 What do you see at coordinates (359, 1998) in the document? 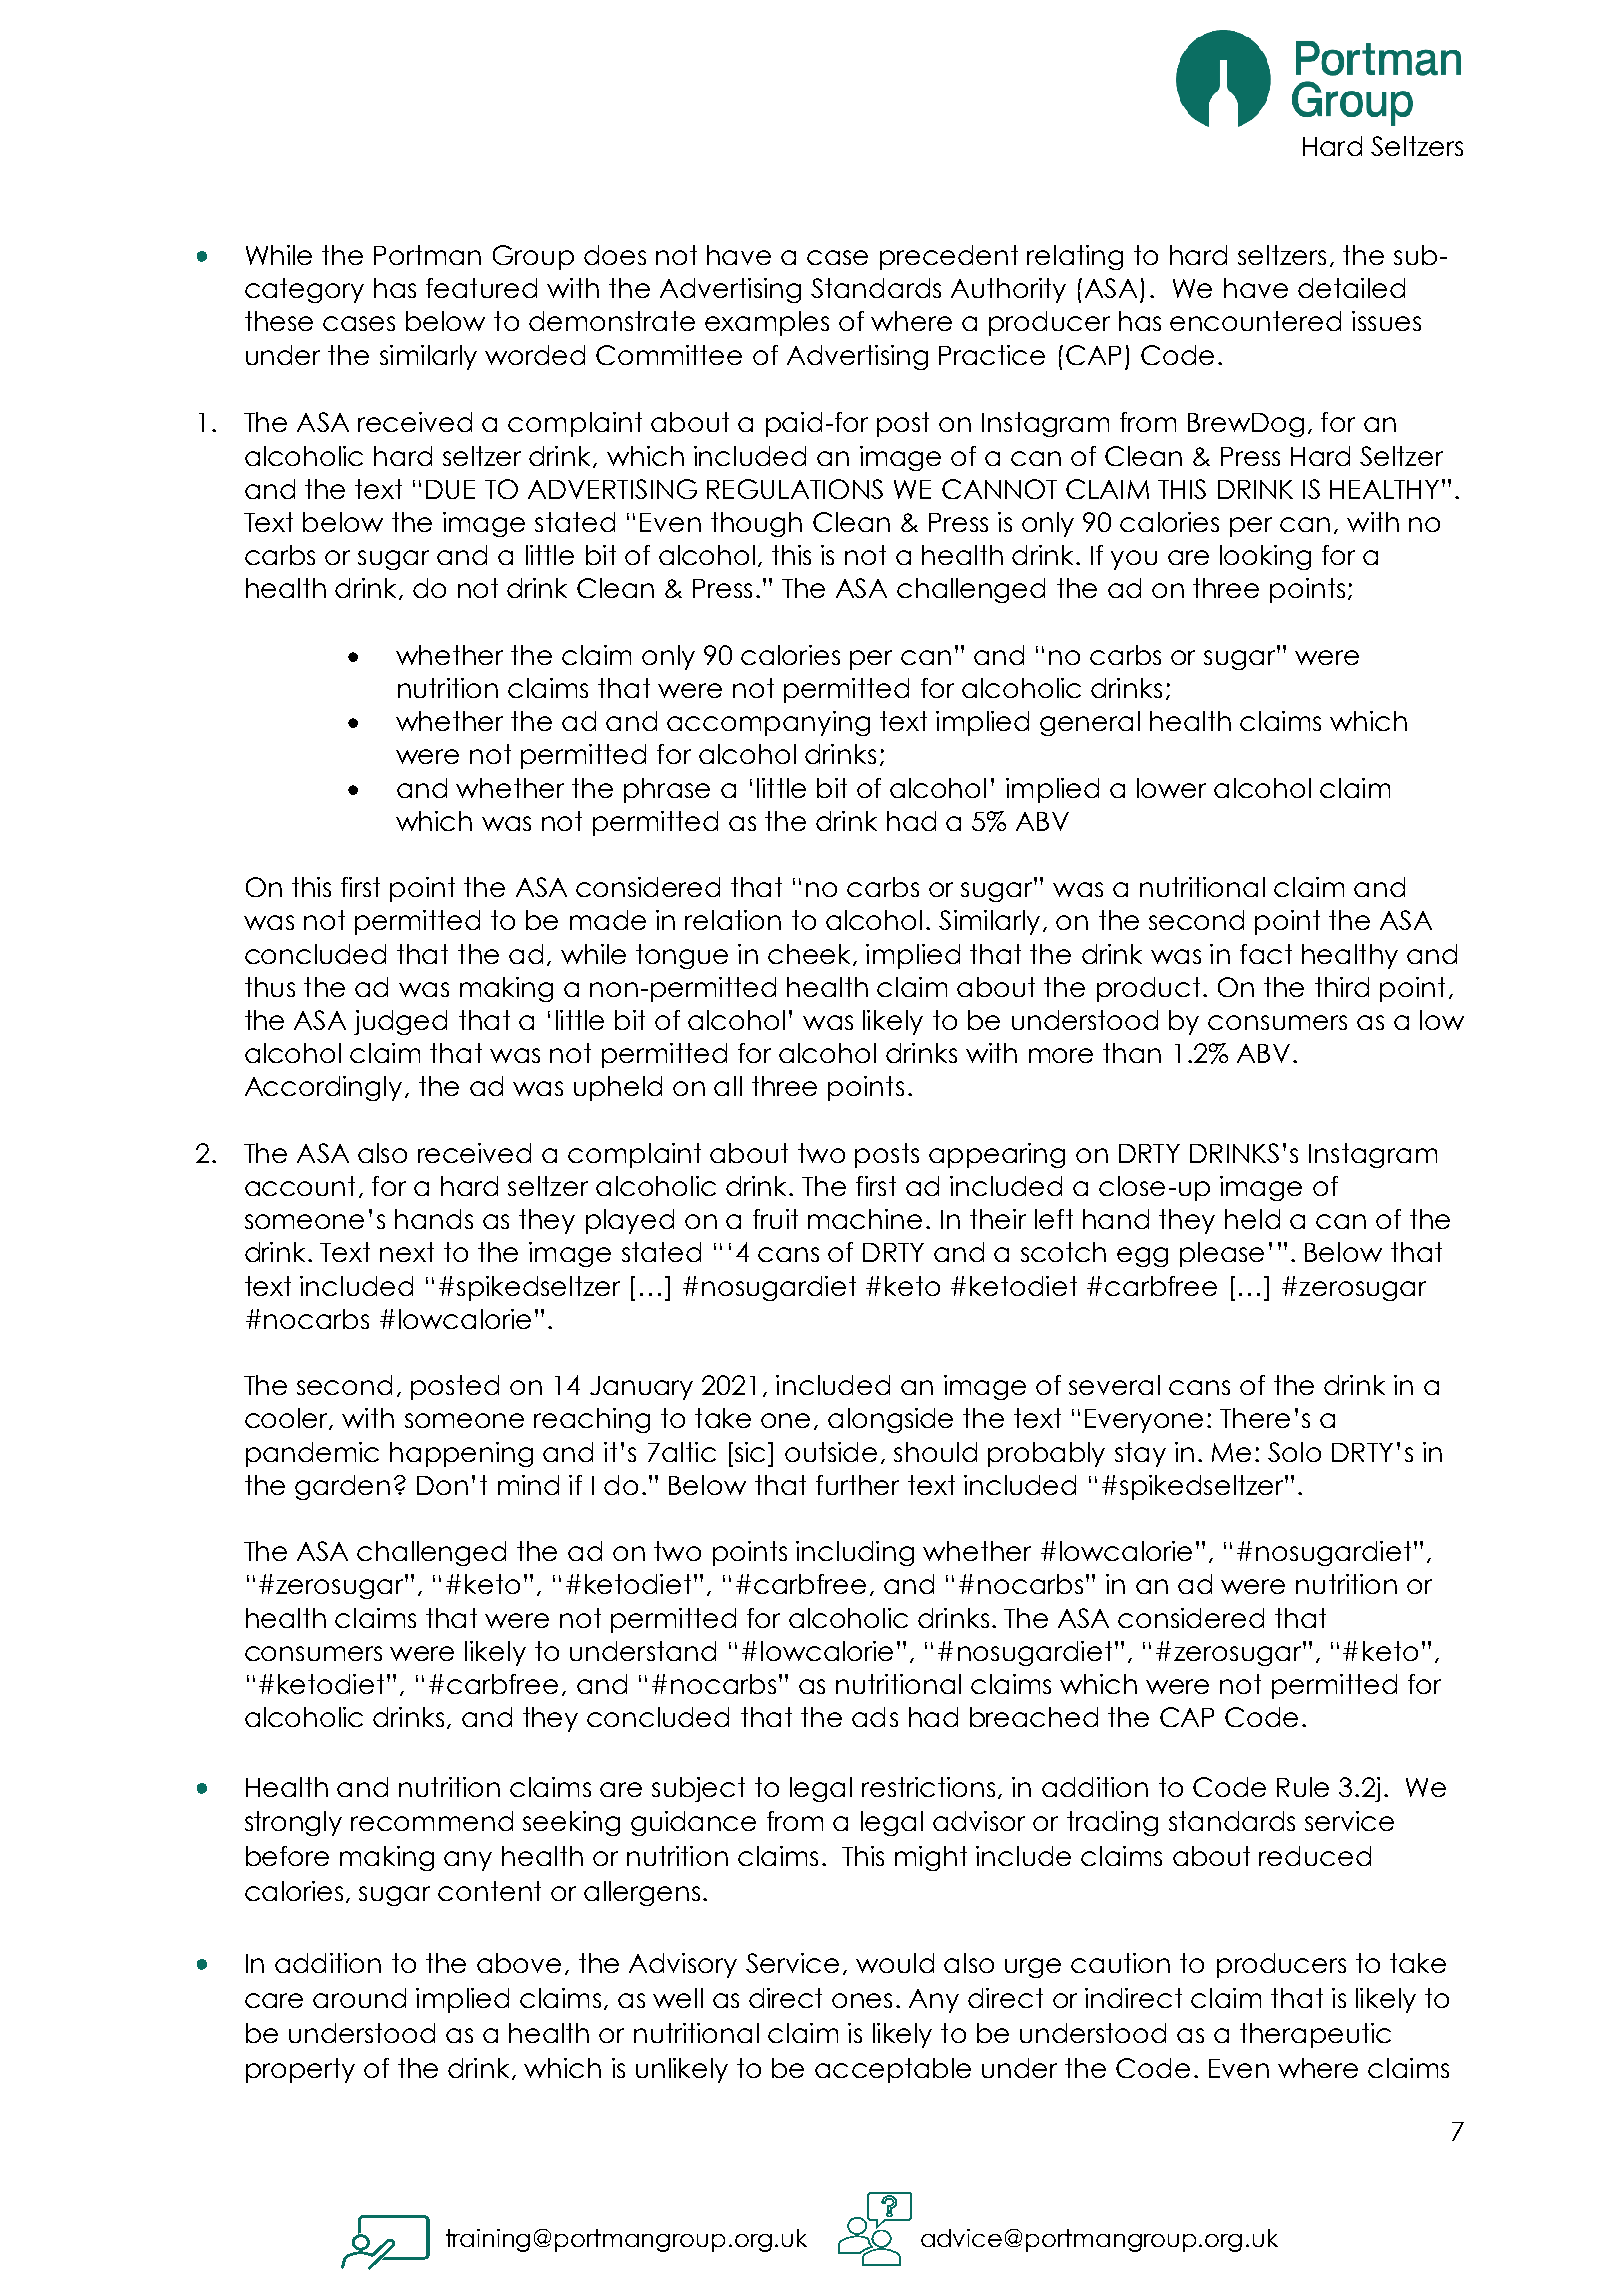
I see `around` at bounding box center [359, 1998].
